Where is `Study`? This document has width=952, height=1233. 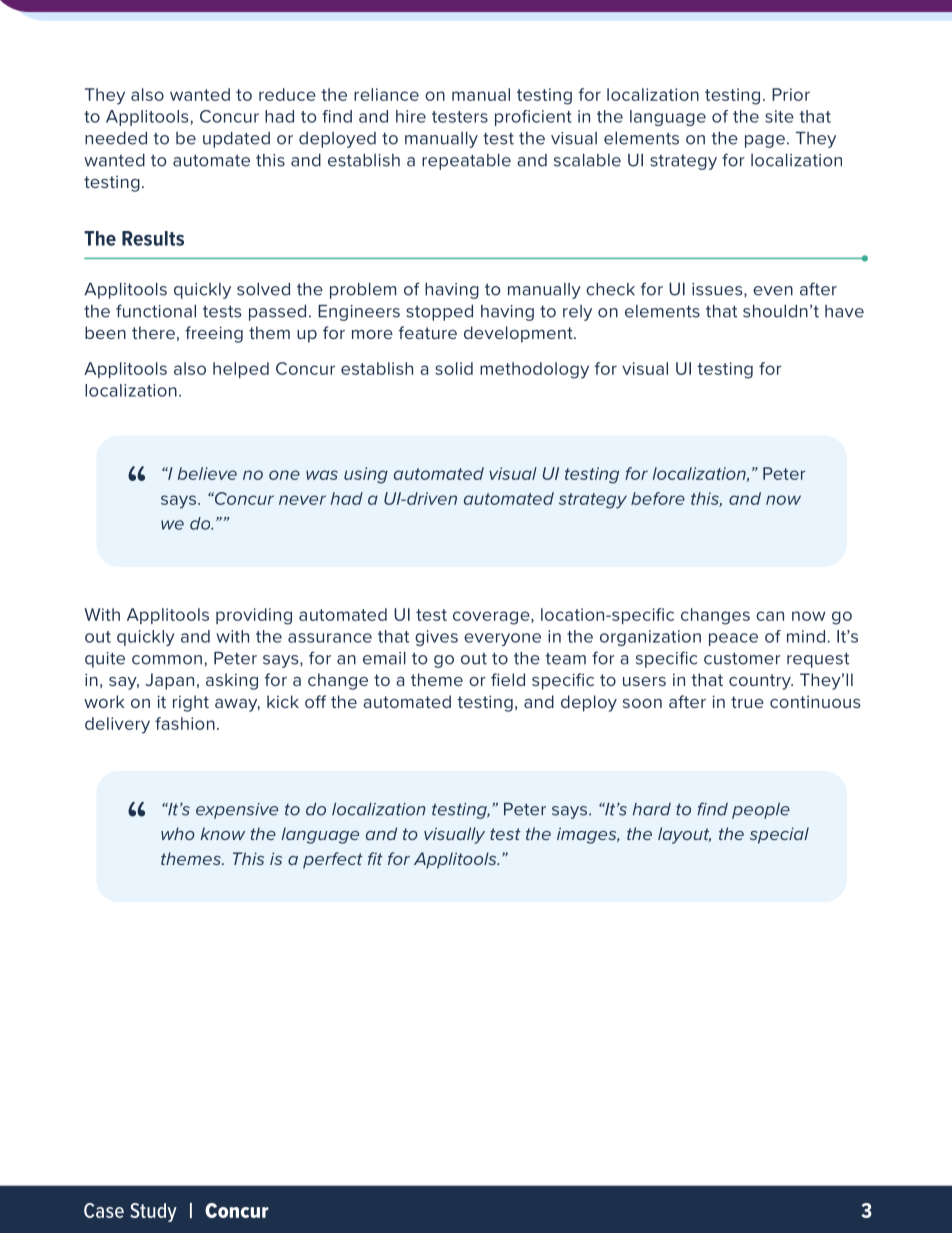
Study is located at coordinates (153, 1212).
